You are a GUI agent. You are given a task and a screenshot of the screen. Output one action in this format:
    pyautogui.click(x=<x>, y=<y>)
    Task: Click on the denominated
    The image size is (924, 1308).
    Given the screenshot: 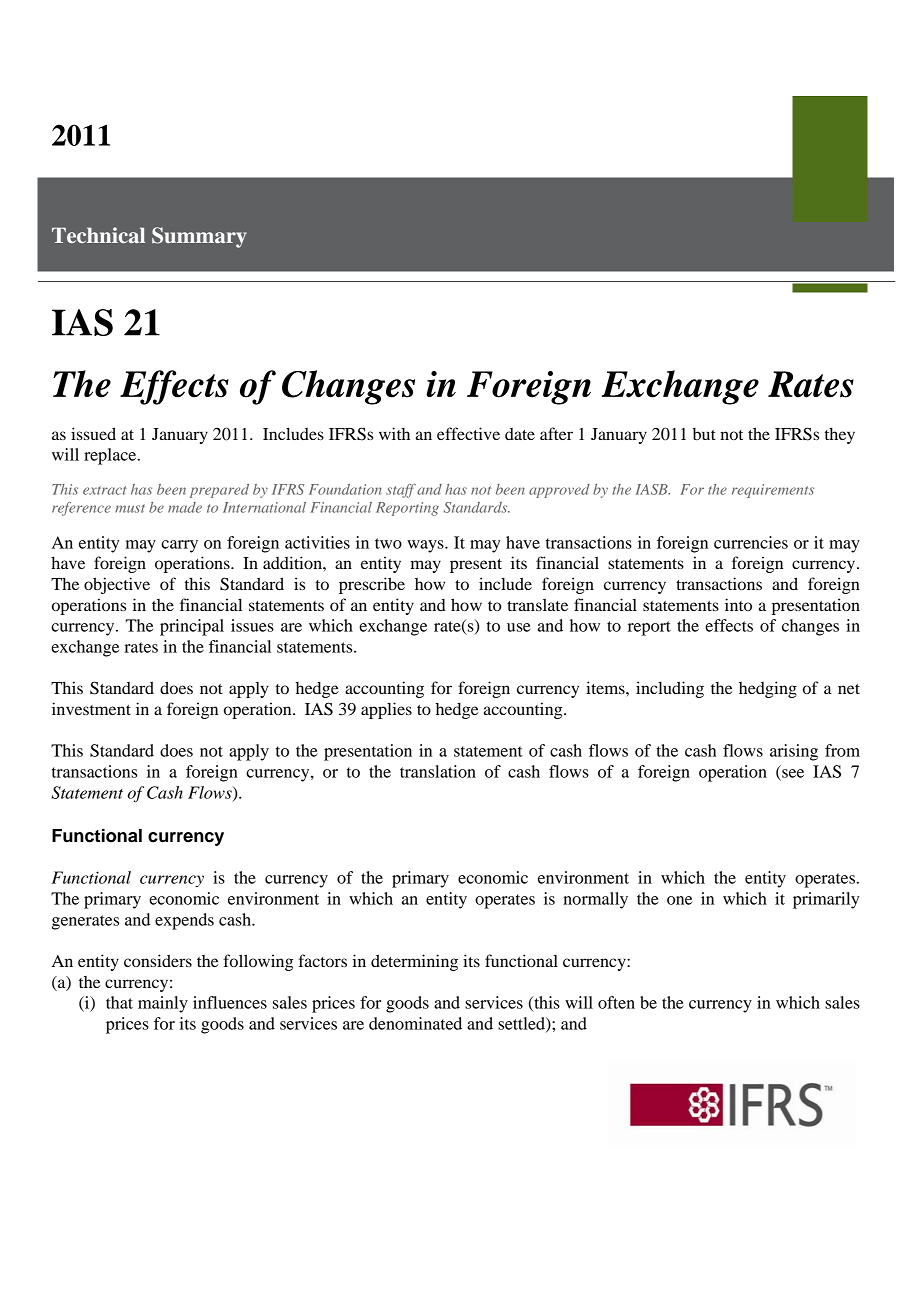 What is the action you would take?
    pyautogui.click(x=415, y=1023)
